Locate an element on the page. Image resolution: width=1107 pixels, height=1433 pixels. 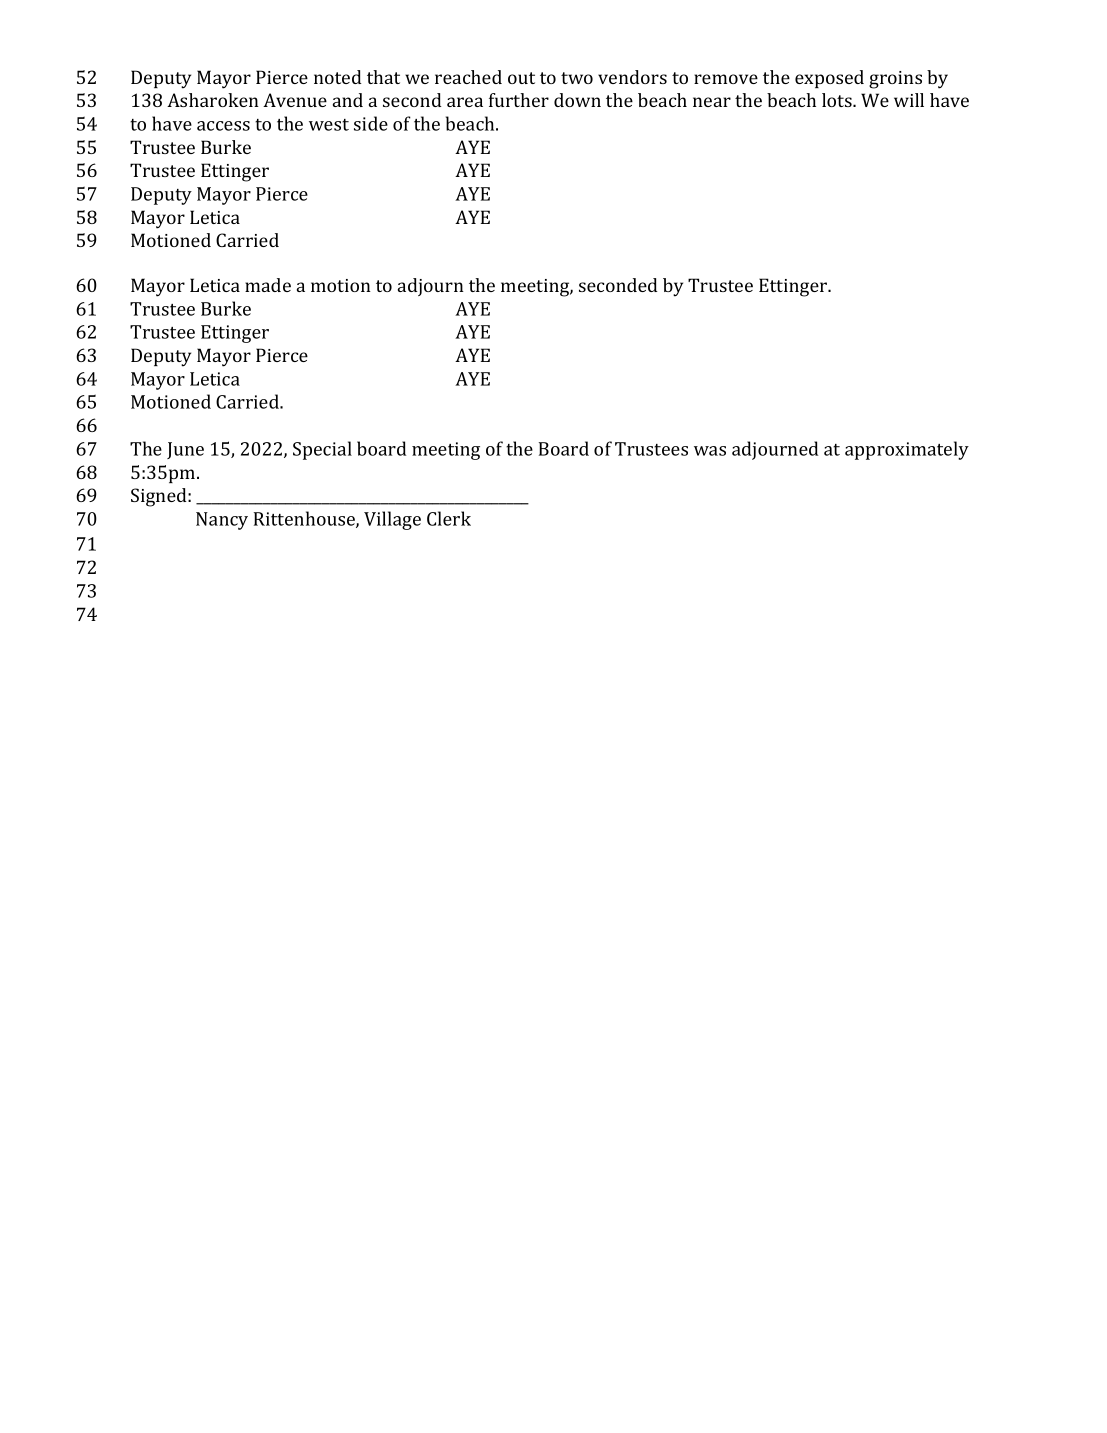
side is located at coordinates (371, 123).
